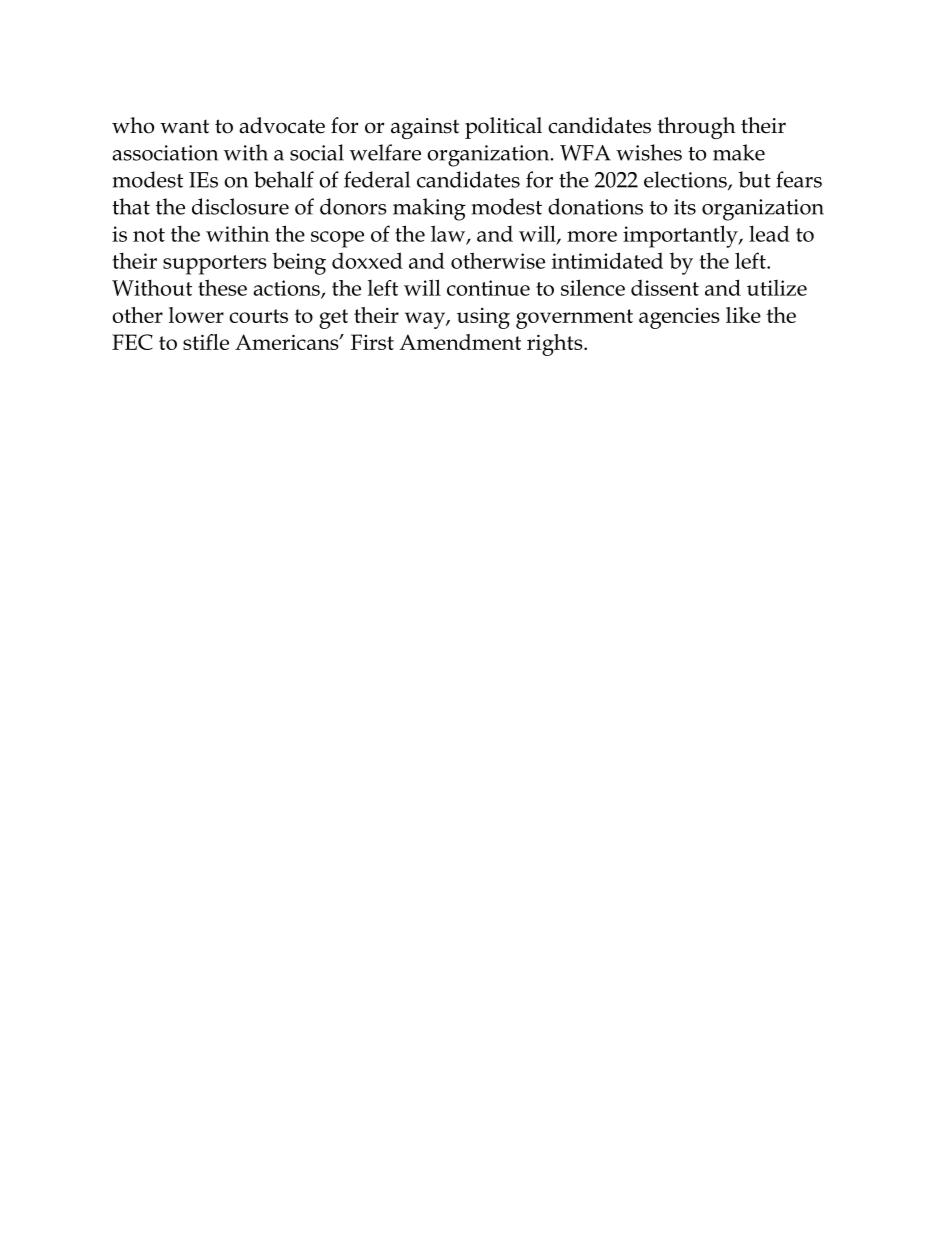 Image resolution: width=952 pixels, height=1233 pixels. I want to click on dissent, so click(665, 287).
